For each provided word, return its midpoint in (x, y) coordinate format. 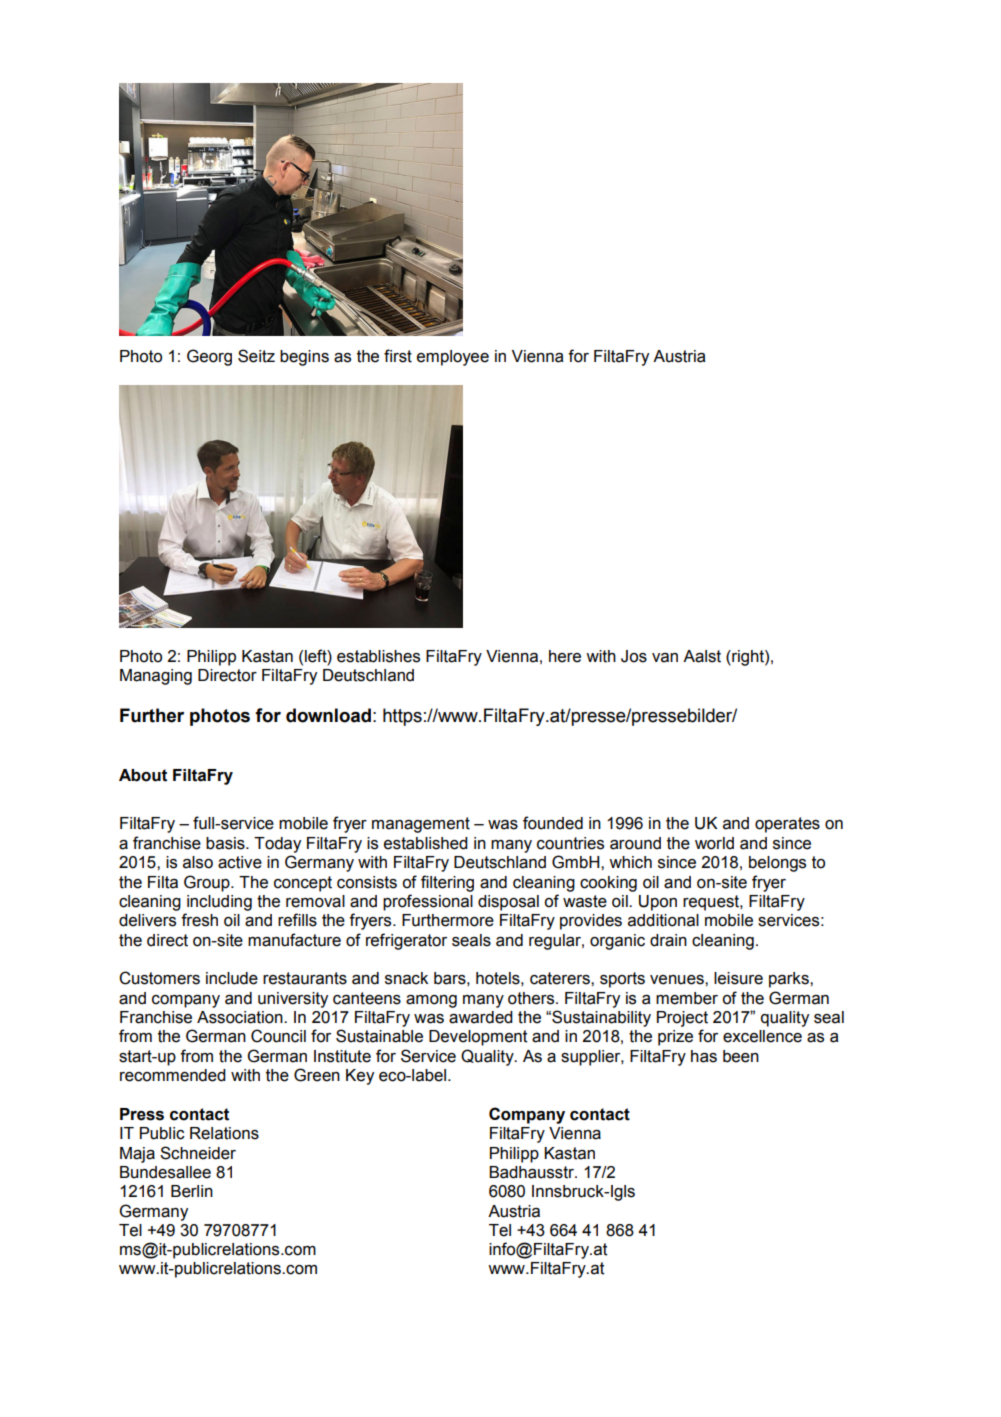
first (398, 356)
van (665, 658)
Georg (209, 357)
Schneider (198, 1153)
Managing (156, 677)
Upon (658, 903)
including (219, 903)
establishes (378, 656)
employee (453, 358)
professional (428, 902)
